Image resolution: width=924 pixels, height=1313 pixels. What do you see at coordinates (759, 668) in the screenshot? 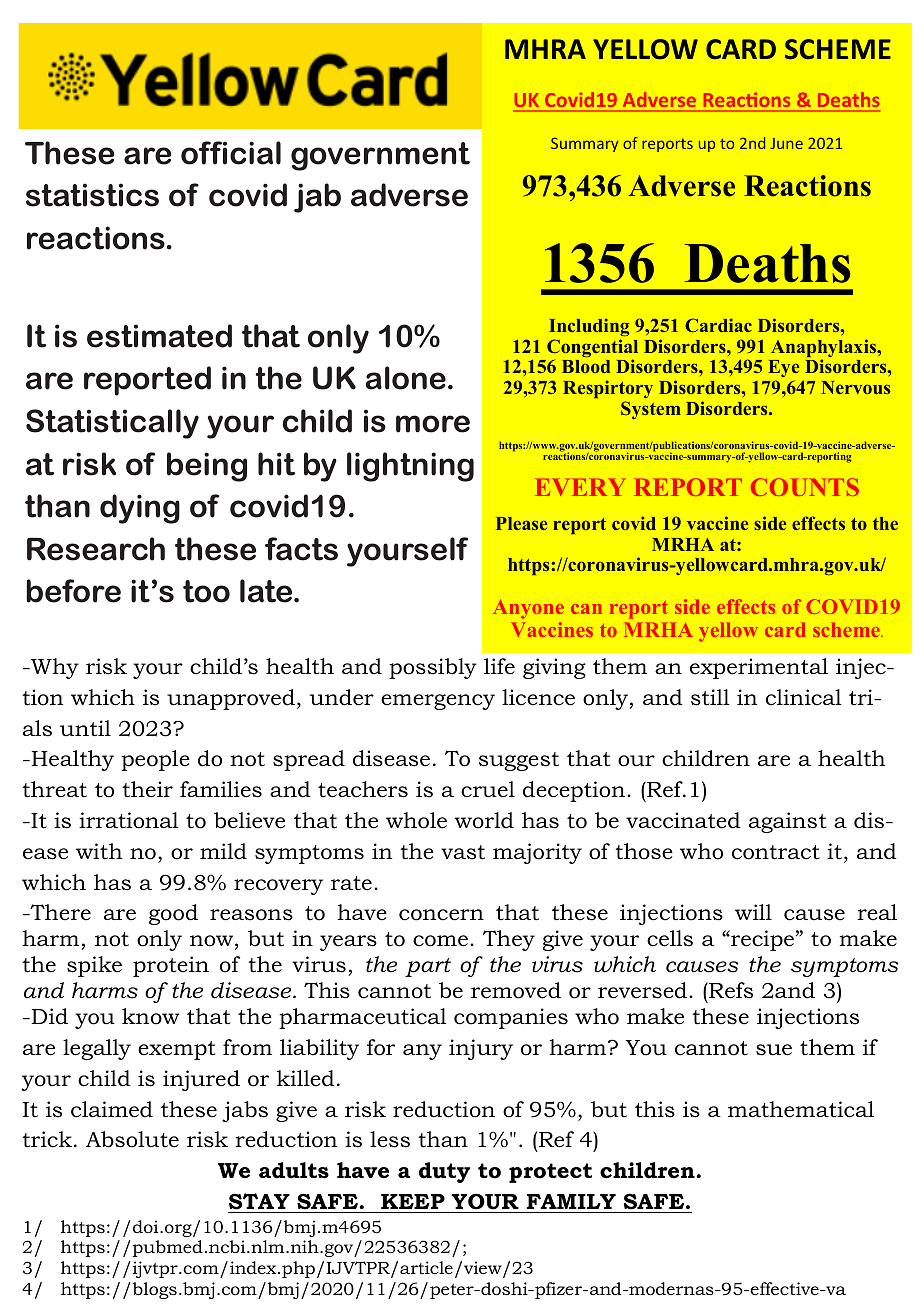
I see `experimental` at bounding box center [759, 668].
